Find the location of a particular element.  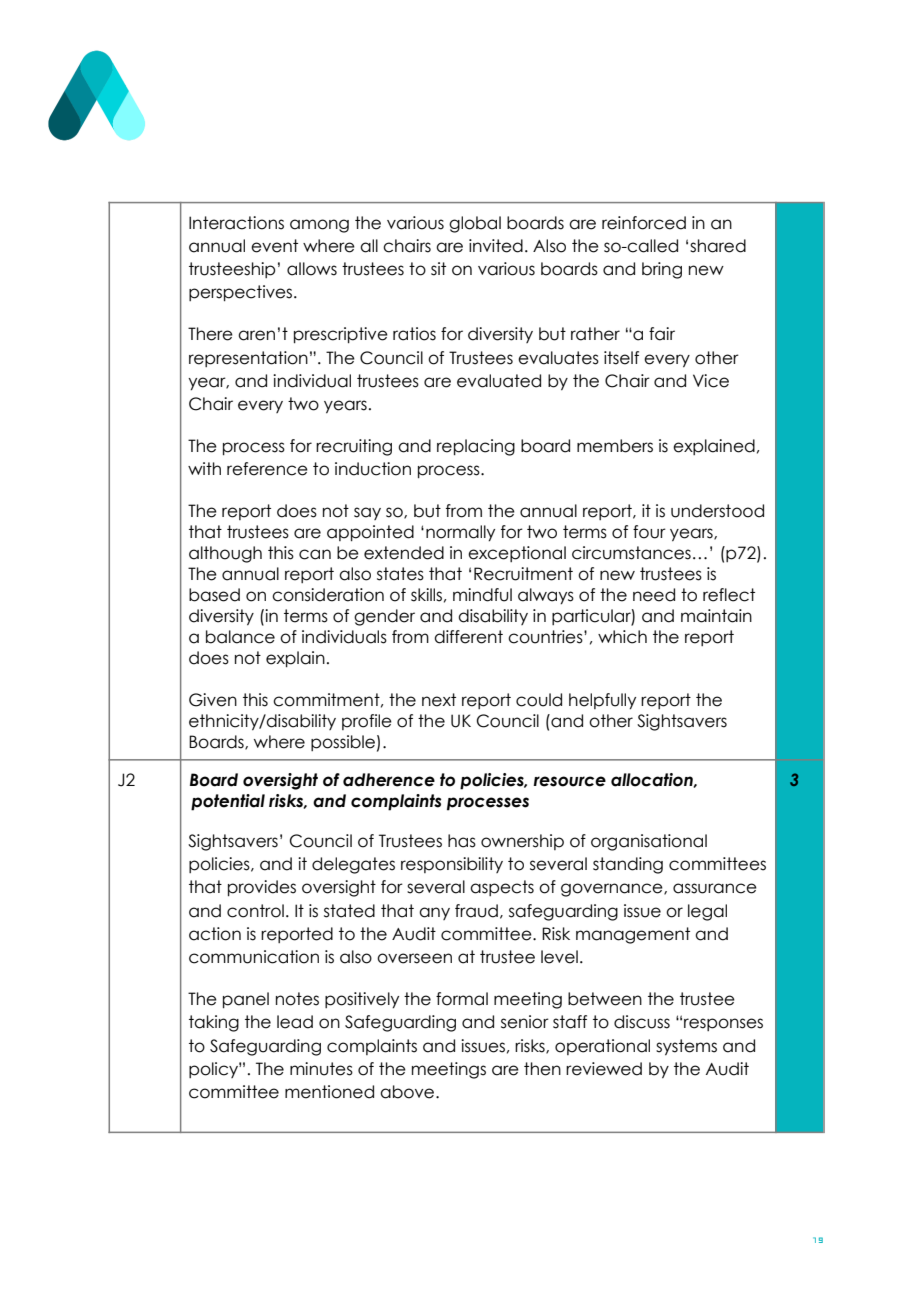

has is located at coordinates (462, 841).
